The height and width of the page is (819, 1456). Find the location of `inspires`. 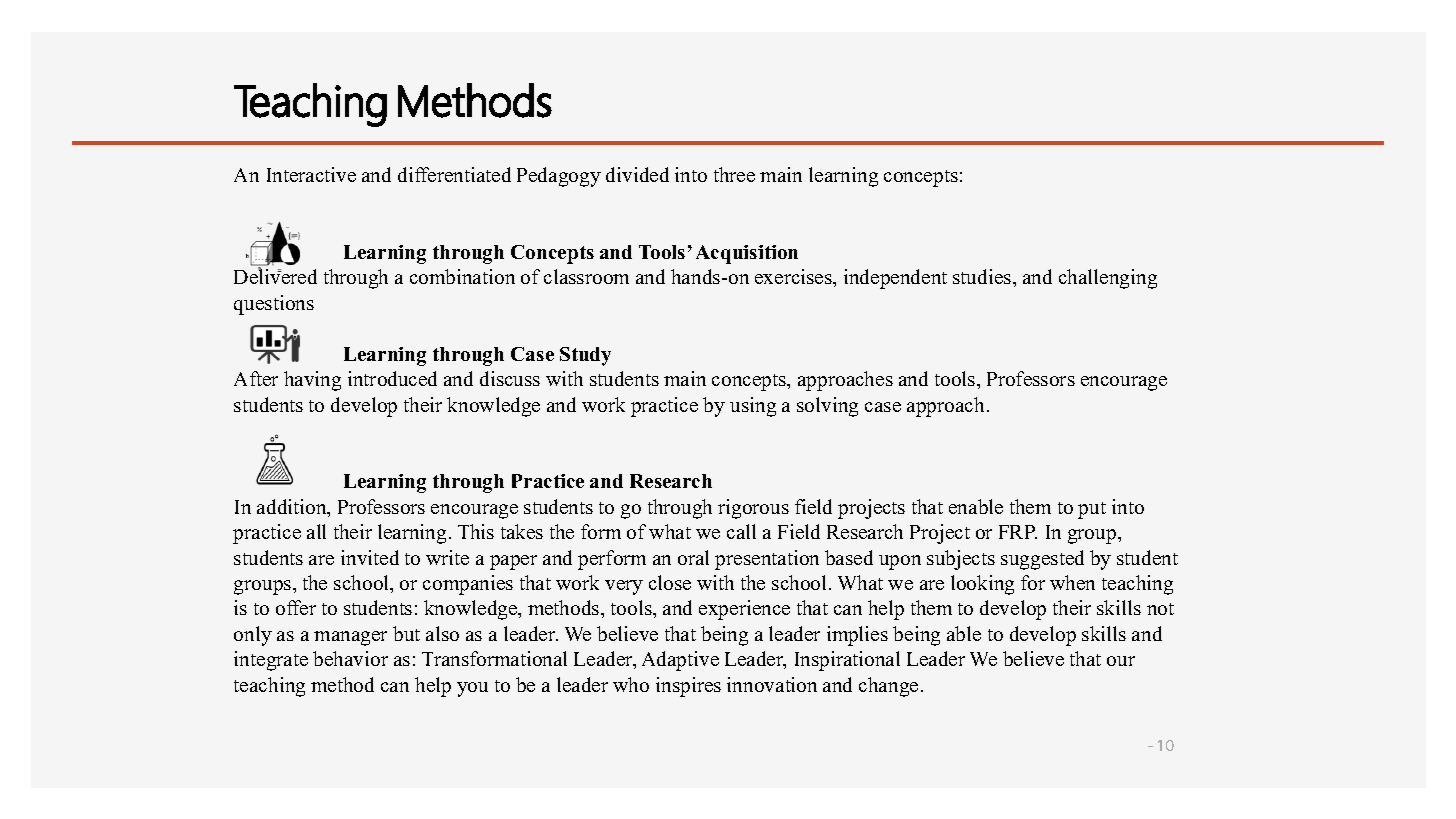

inspires is located at coordinates (688, 687).
